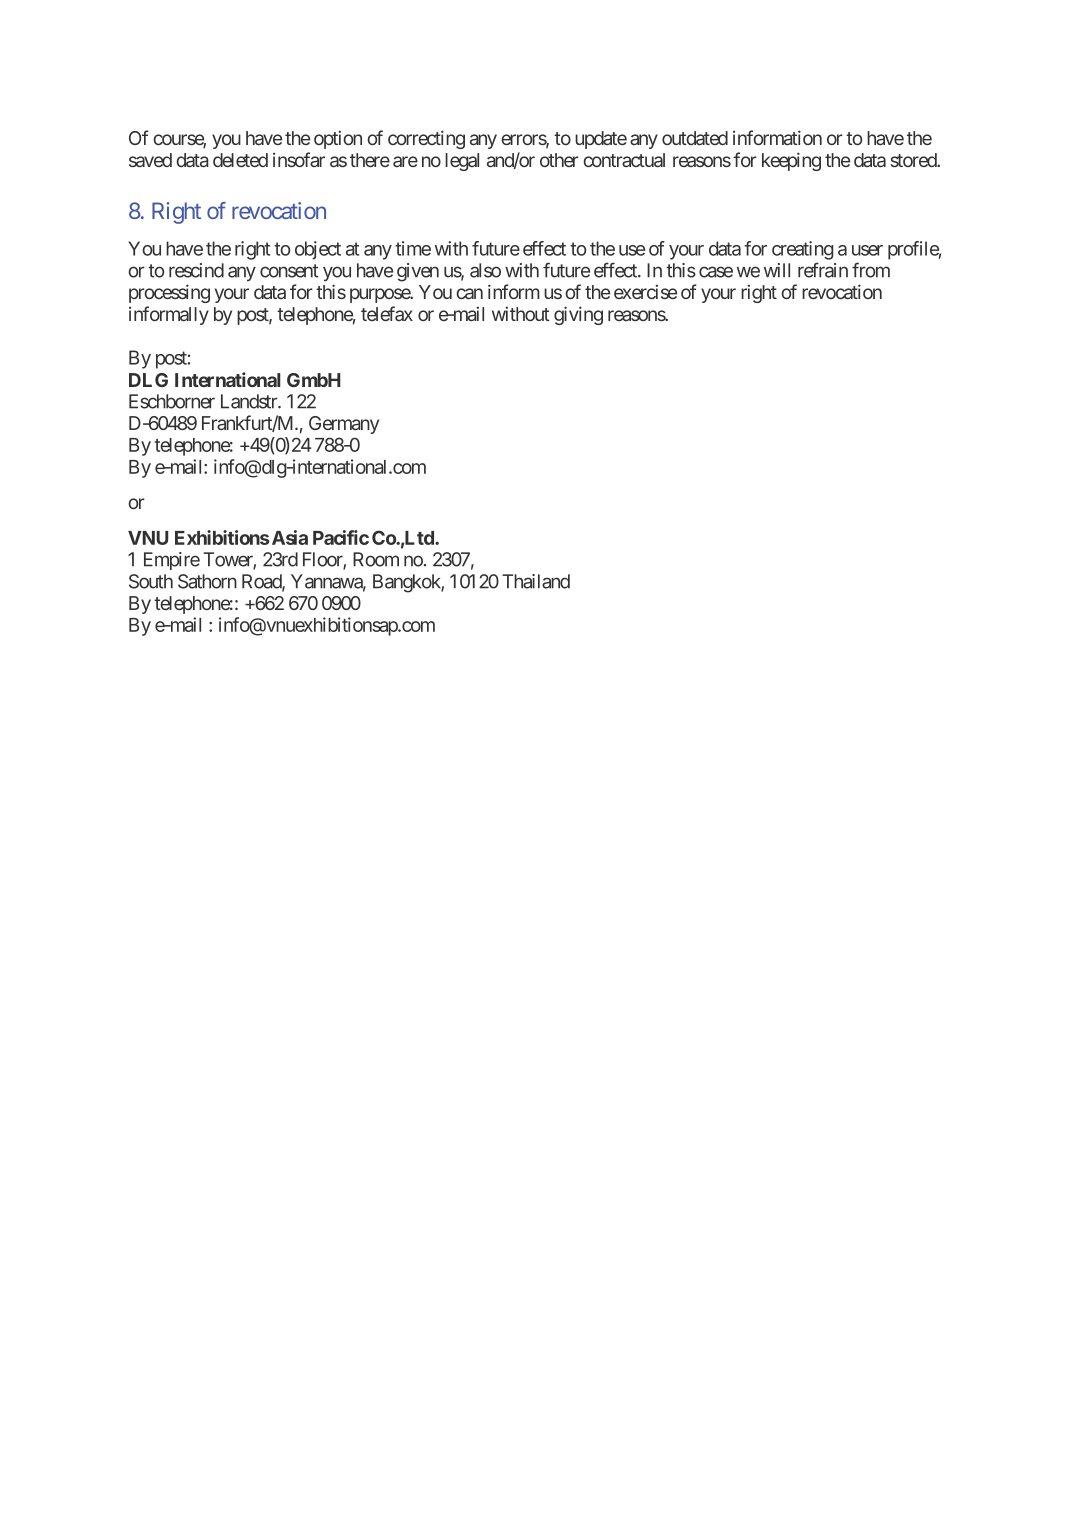 The width and height of the image is (1076, 1522). I want to click on keeping, so click(791, 161).
